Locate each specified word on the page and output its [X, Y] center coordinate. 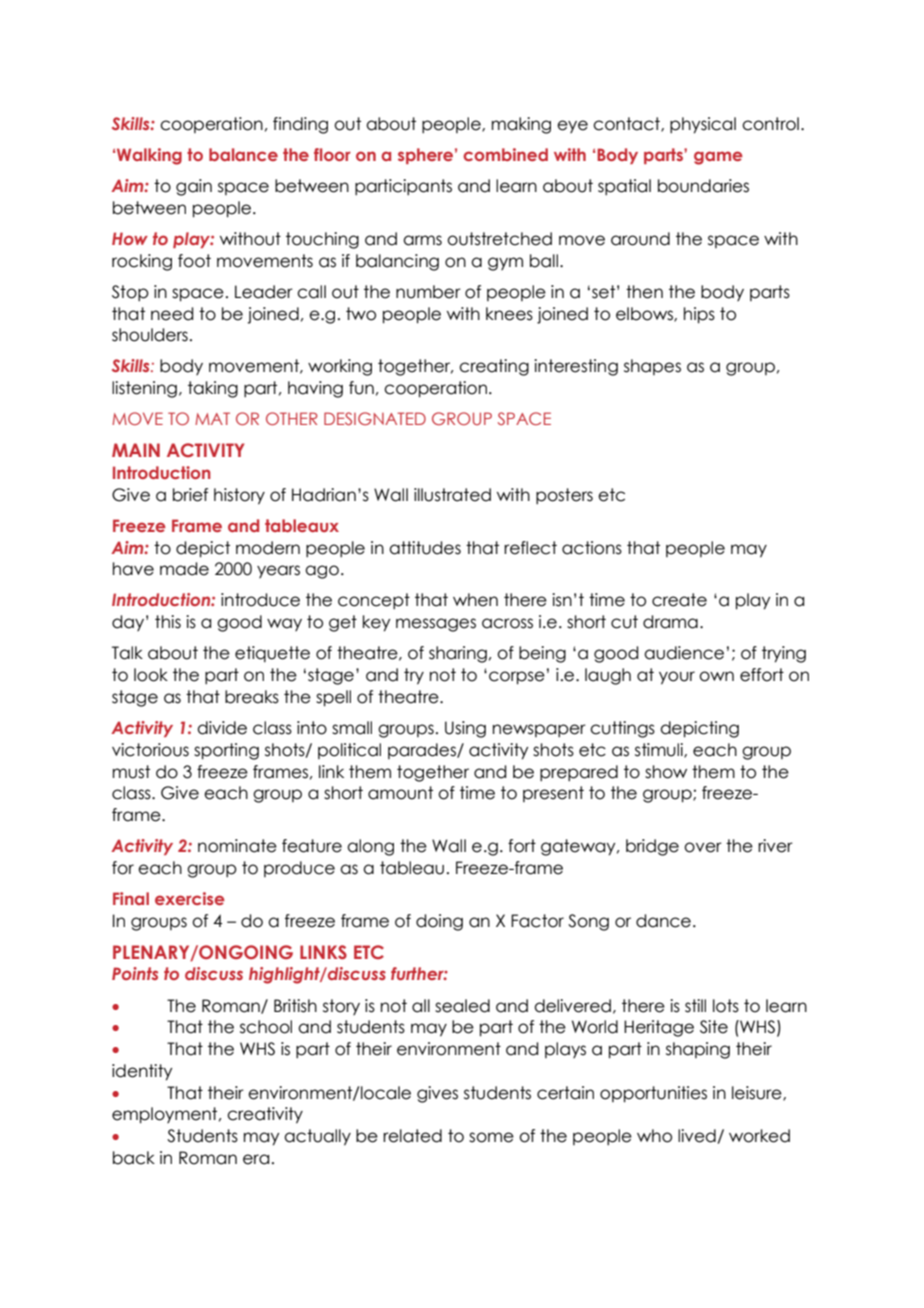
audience [684, 653]
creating [494, 367]
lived [698, 1136]
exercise [190, 898]
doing [439, 922]
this [168, 622]
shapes [652, 367]
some [491, 1137]
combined [505, 154]
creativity [265, 1115]
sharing [458, 654]
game [718, 158]
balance [243, 154]
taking [213, 389]
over [703, 847]
